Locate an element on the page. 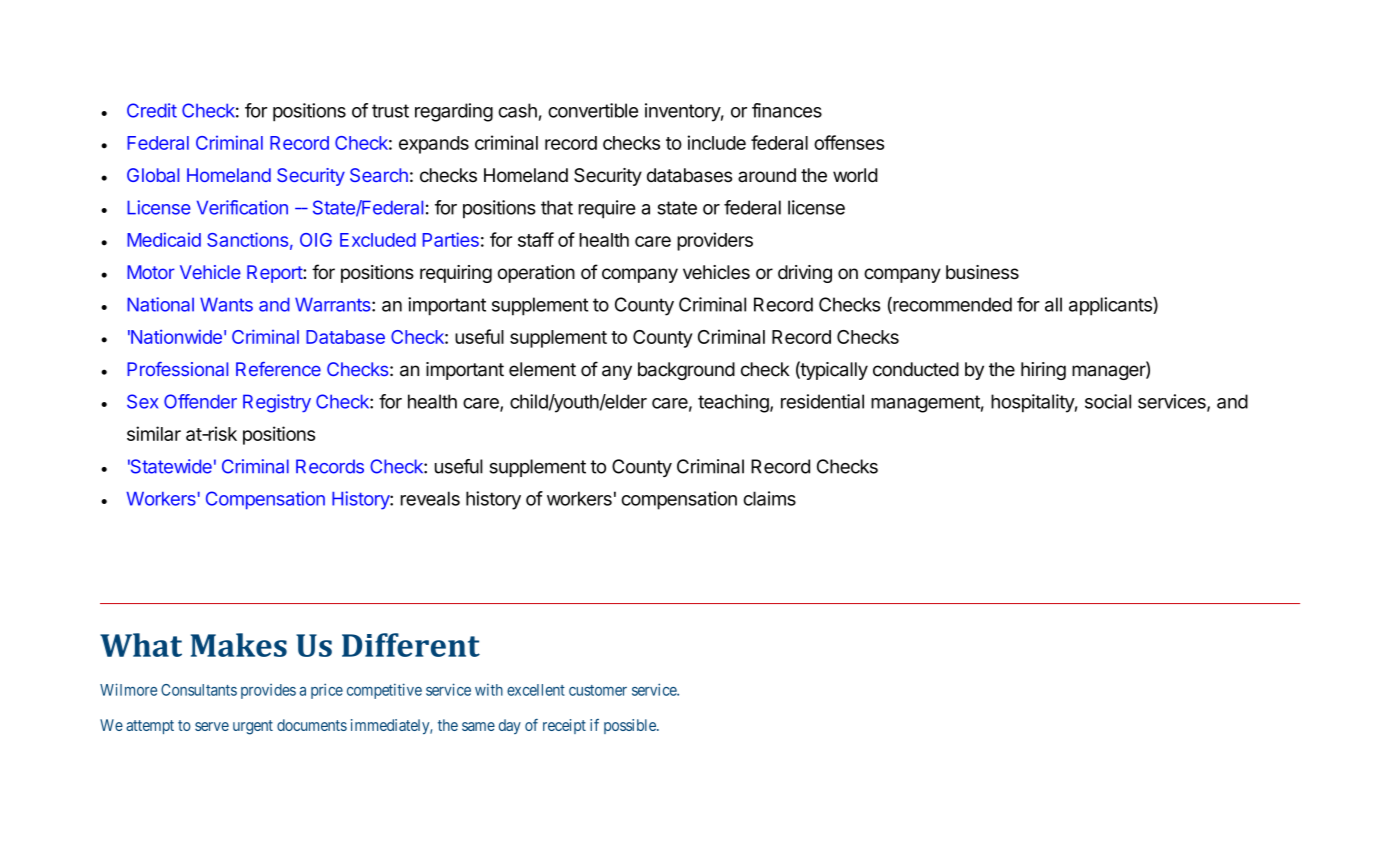  offenses is located at coordinates (849, 142).
